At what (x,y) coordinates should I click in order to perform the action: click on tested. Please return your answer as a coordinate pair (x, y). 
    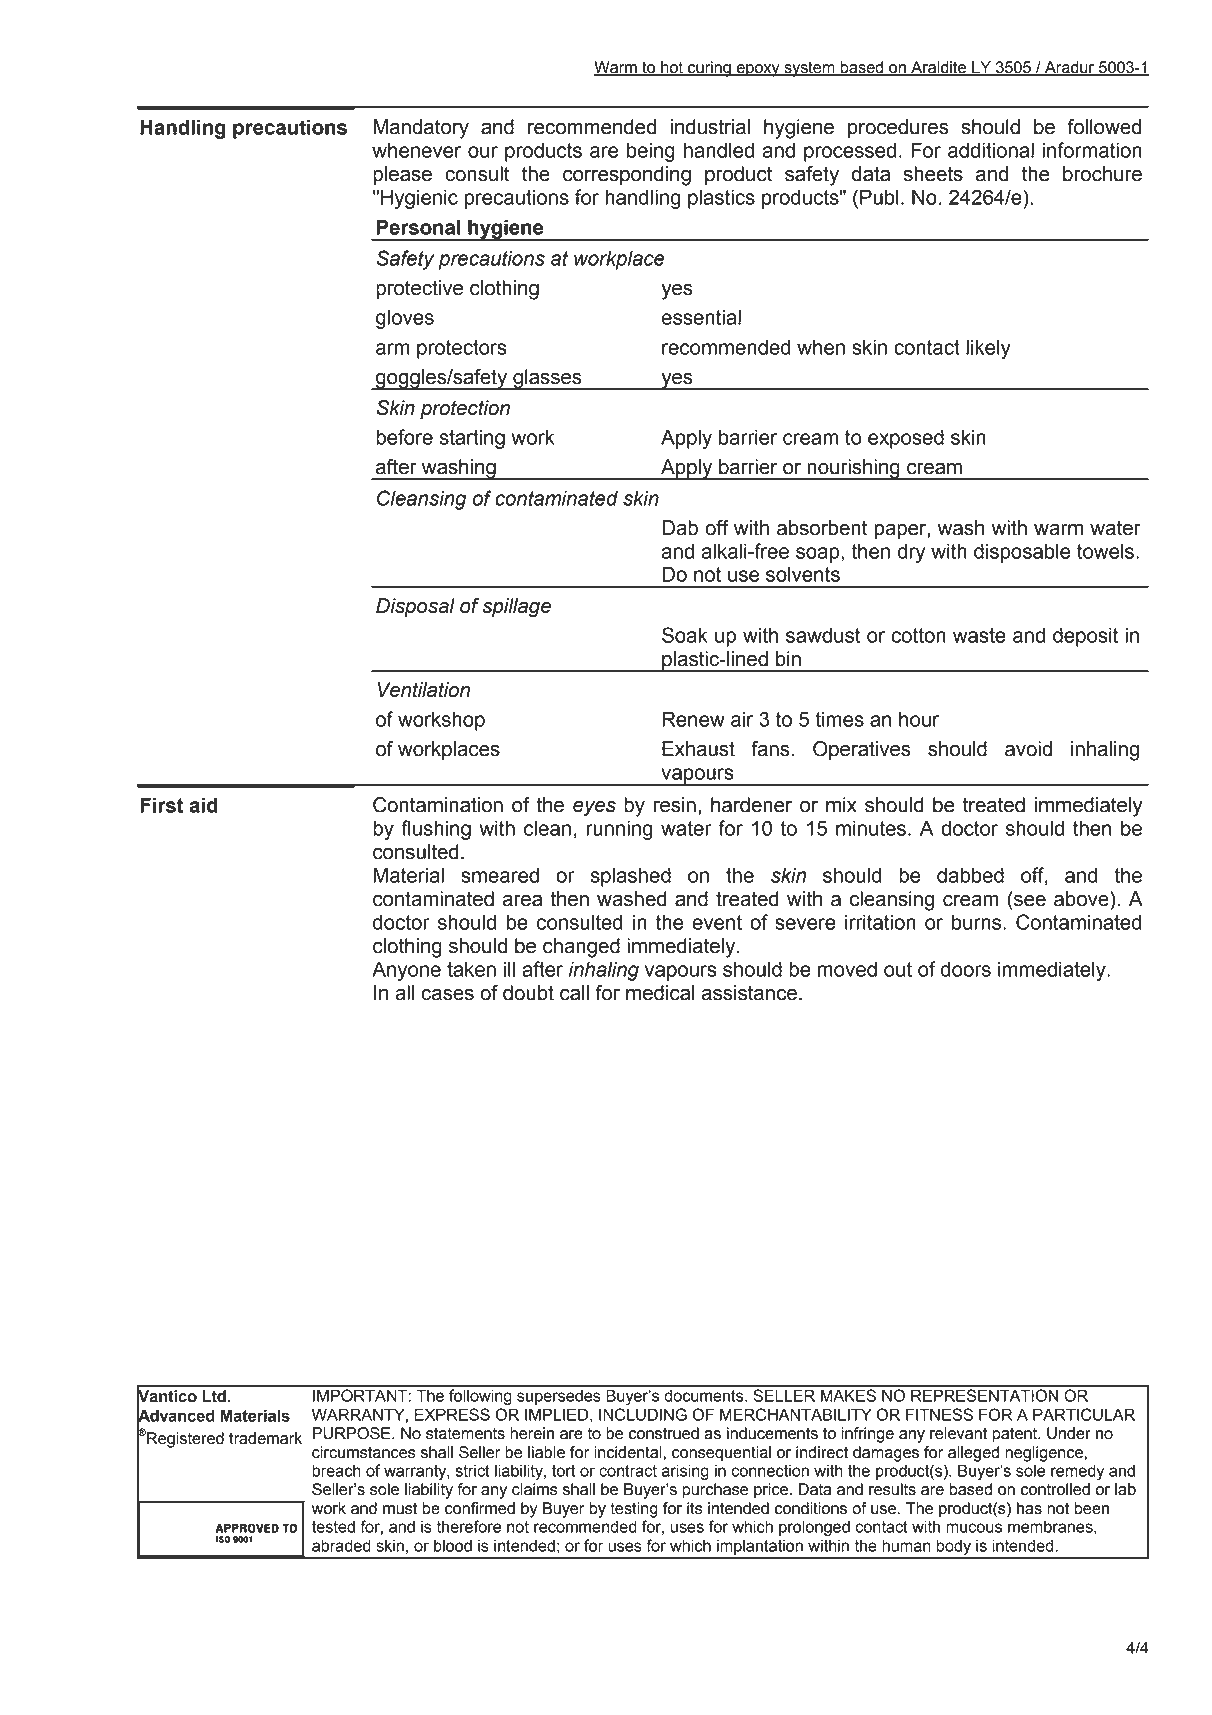
    Looking at the image, I should click on (333, 1526).
